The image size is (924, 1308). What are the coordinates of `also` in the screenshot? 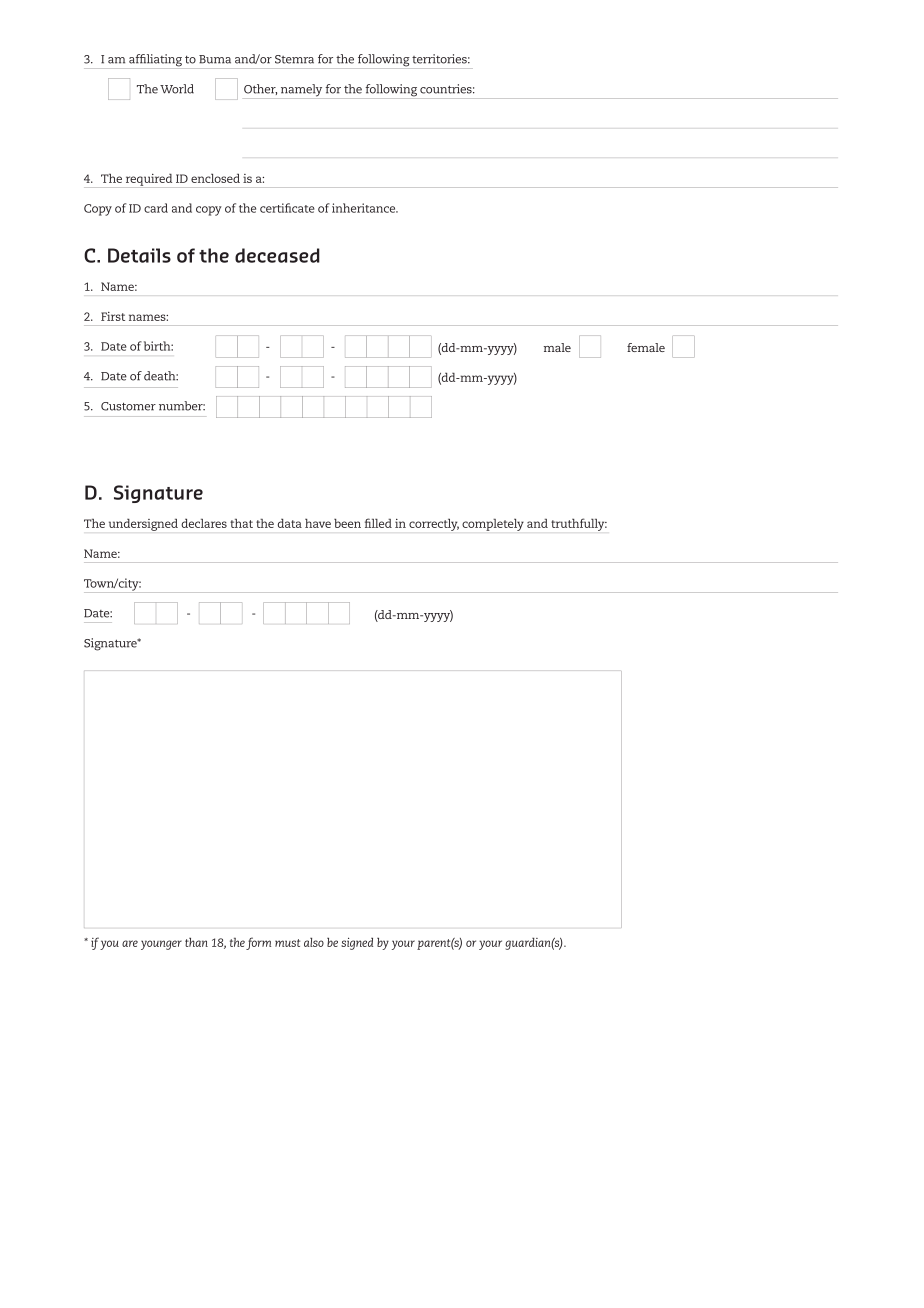 It's located at (314, 942).
